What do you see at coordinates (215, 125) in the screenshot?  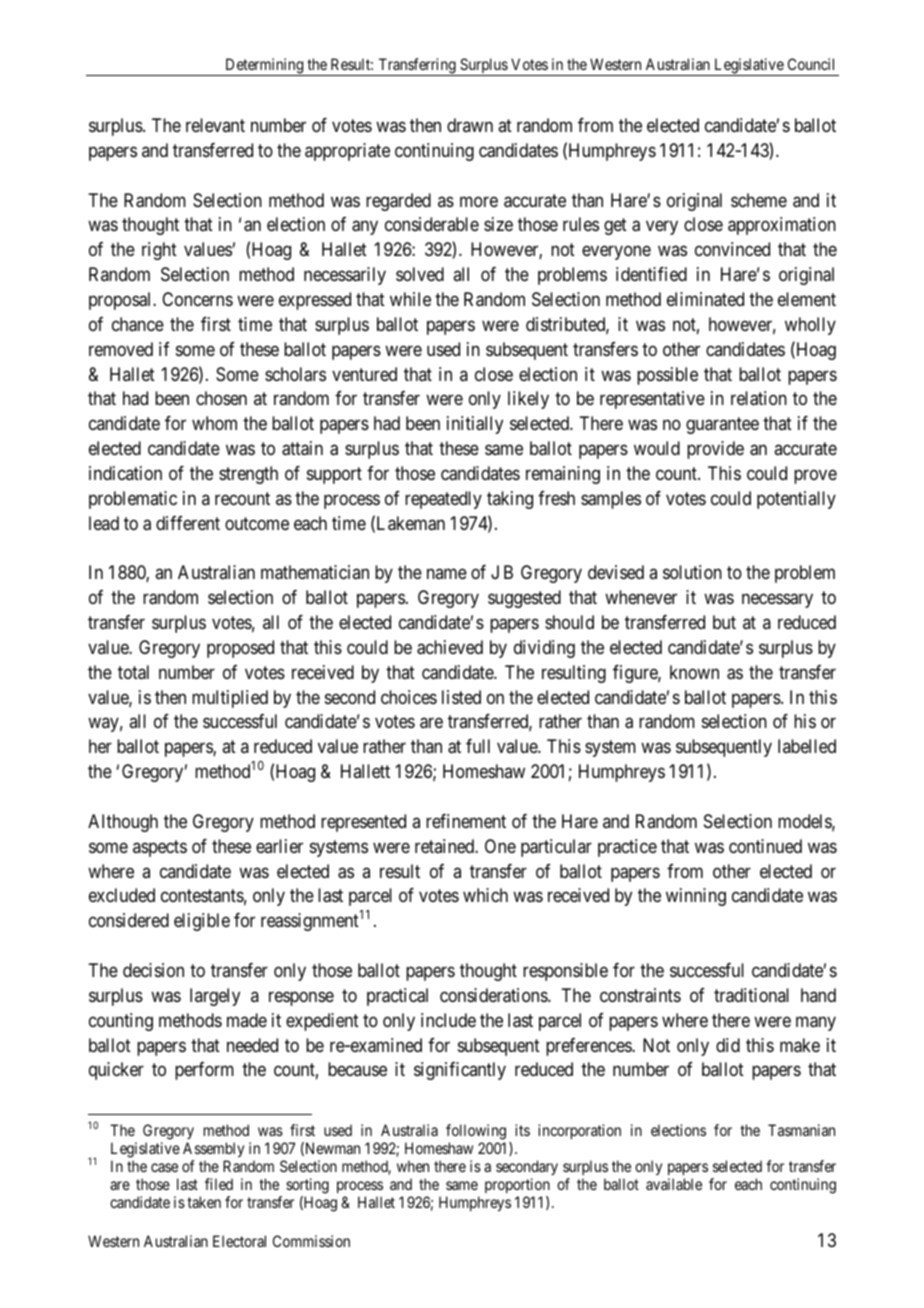 I see `relevant` at bounding box center [215, 125].
